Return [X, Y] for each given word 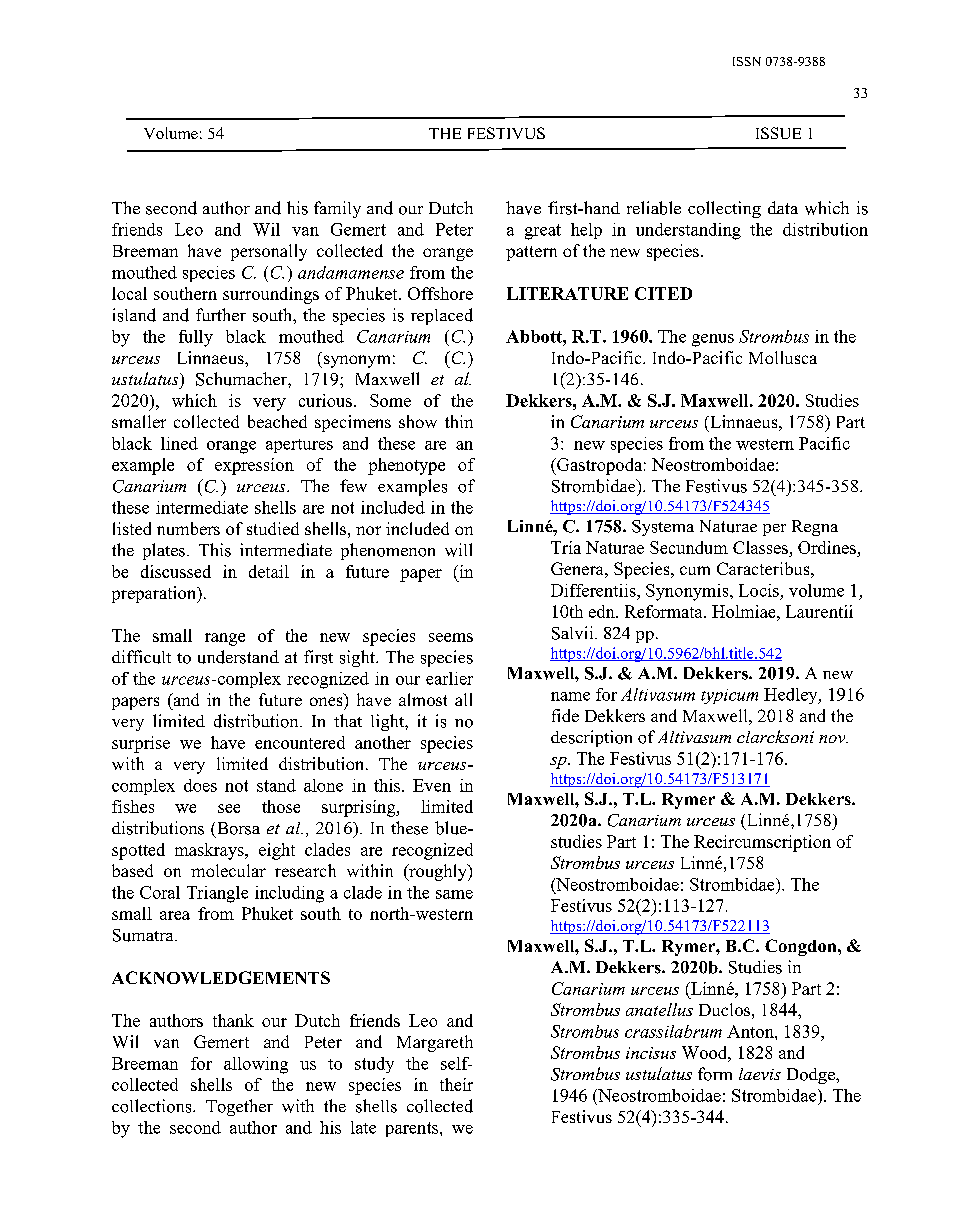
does [200, 785]
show [418, 421]
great [543, 232]
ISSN [747, 61]
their [456, 1084]
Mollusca [783, 357]
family [337, 209]
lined [179, 443]
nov [833, 739]
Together [239, 1107]
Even [432, 785]
